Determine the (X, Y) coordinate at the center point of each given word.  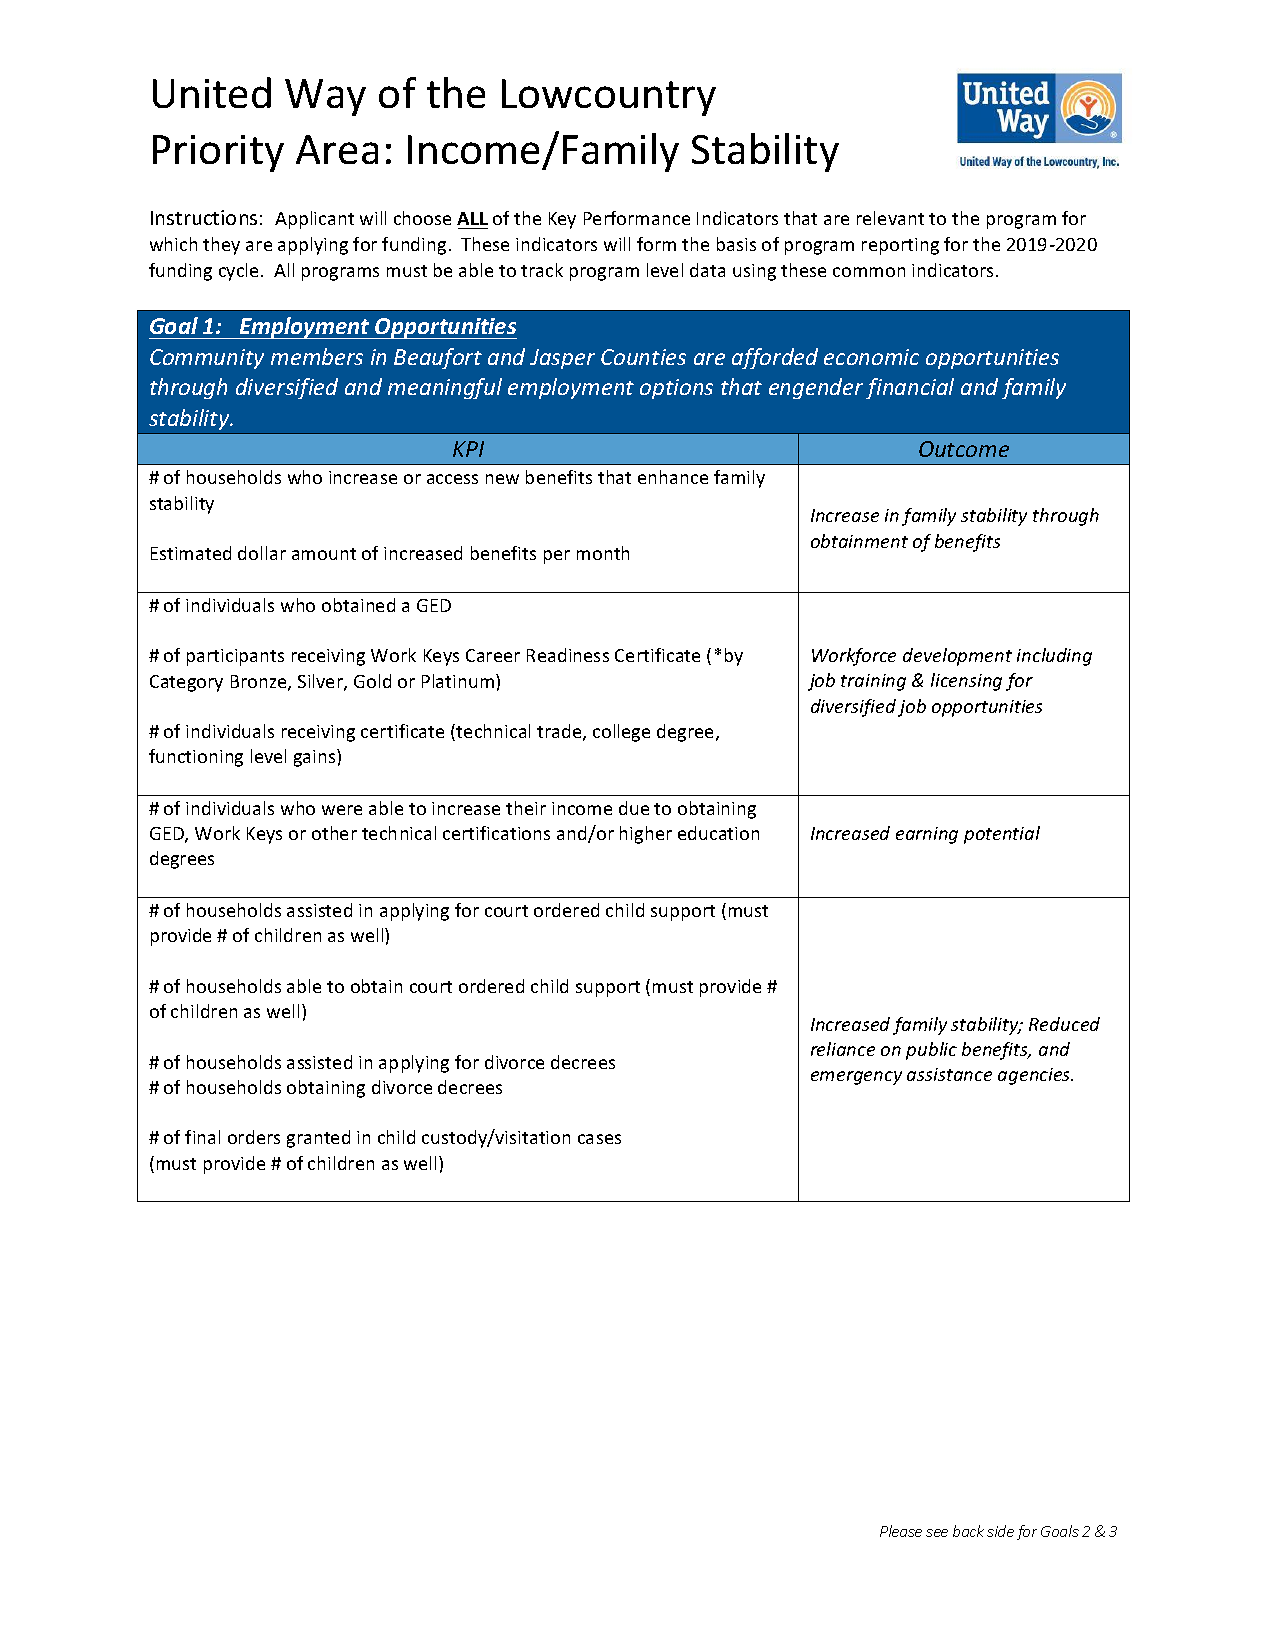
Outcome (964, 449)
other (334, 833)
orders (254, 1137)
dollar (262, 553)
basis (736, 244)
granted (318, 1139)
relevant (890, 218)
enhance (673, 477)
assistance (949, 1074)
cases (599, 1139)
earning (927, 835)
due (634, 808)
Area (337, 149)
